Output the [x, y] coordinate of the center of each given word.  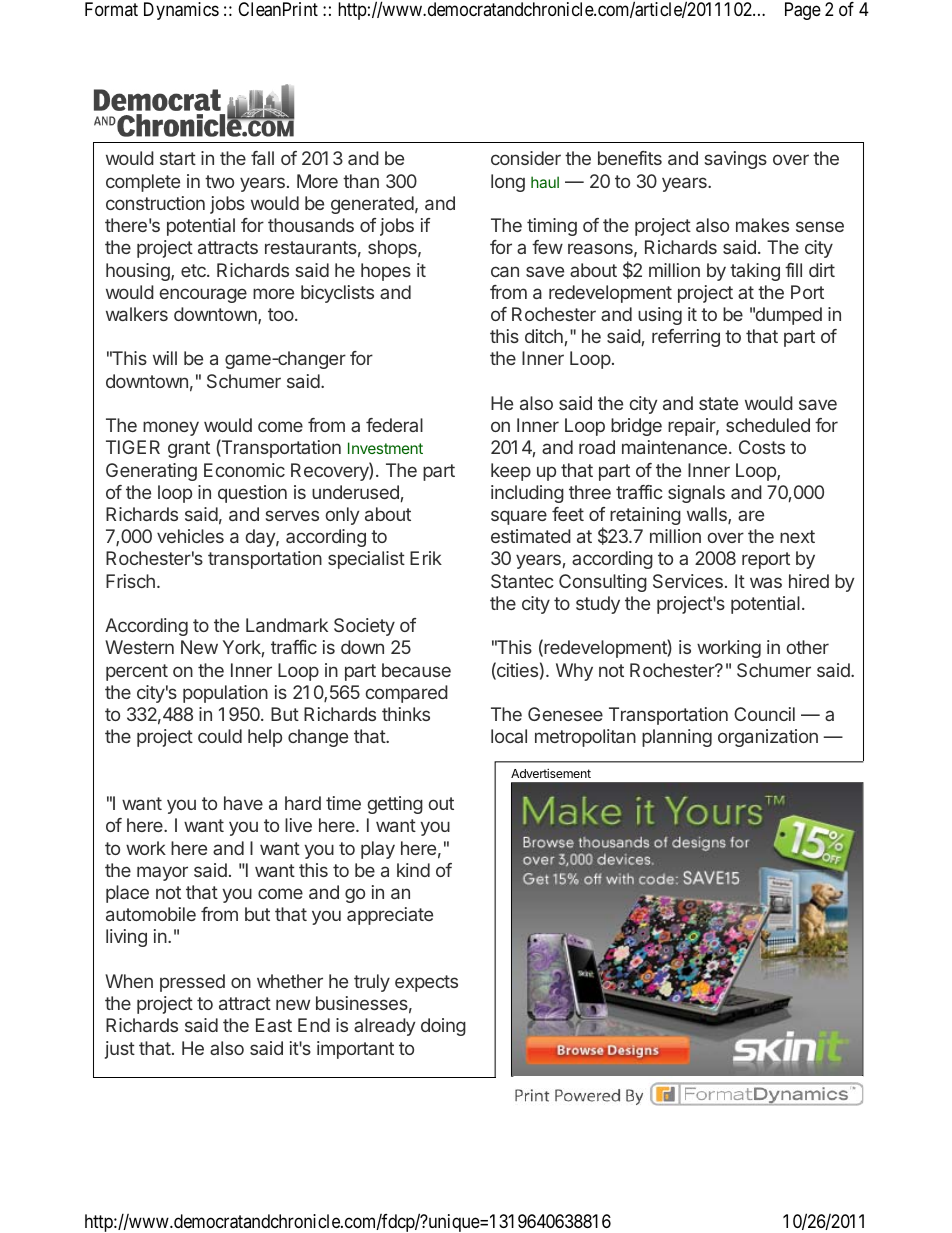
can [505, 271]
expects [426, 983]
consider [526, 158]
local [509, 736]
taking [755, 272]
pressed [192, 983]
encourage [203, 295]
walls [708, 515]
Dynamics [181, 11]
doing [443, 1027]
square [519, 517]
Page [803, 11]
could [220, 736]
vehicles [190, 536]
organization [768, 738]
